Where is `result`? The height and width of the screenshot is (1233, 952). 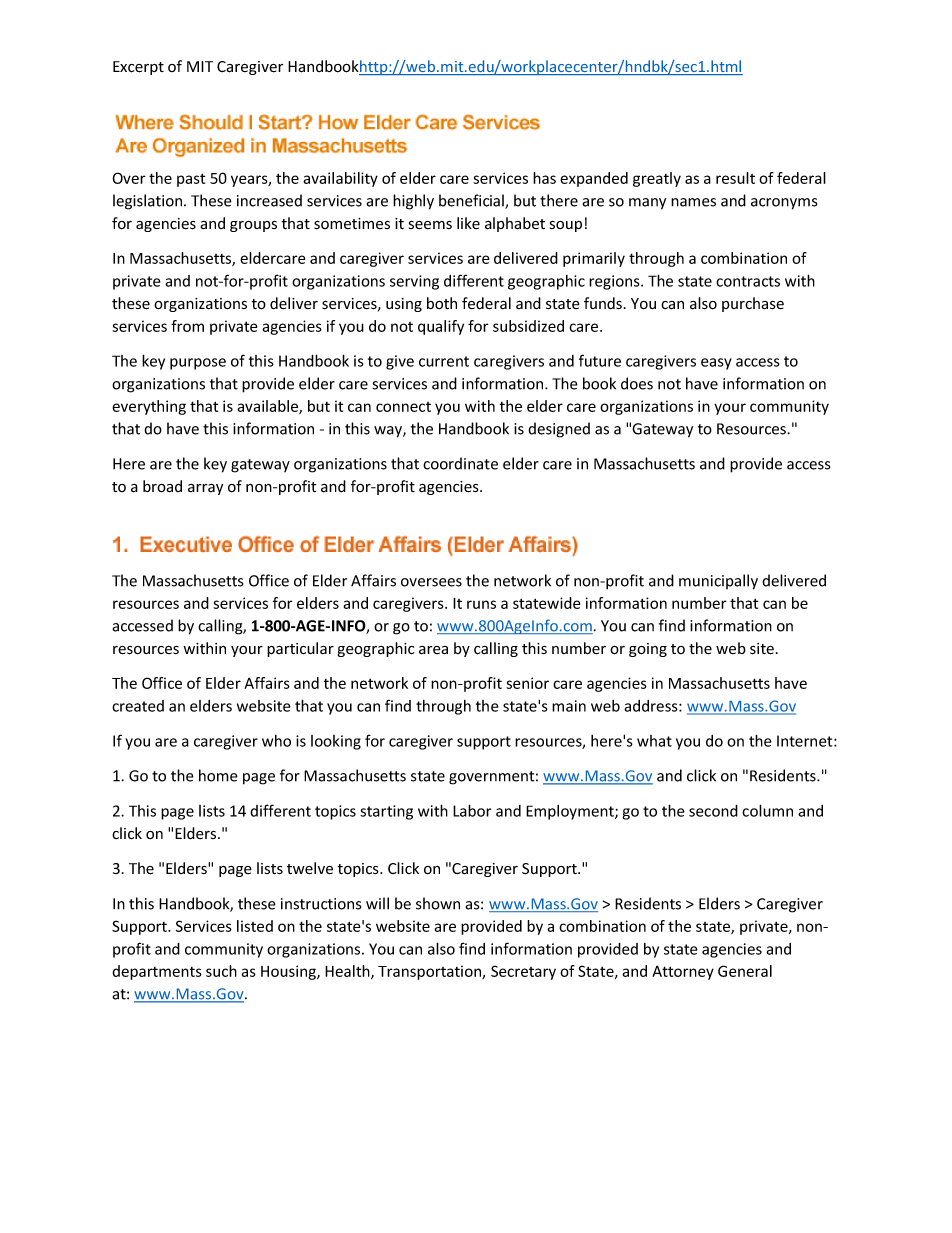
result is located at coordinates (735, 178).
